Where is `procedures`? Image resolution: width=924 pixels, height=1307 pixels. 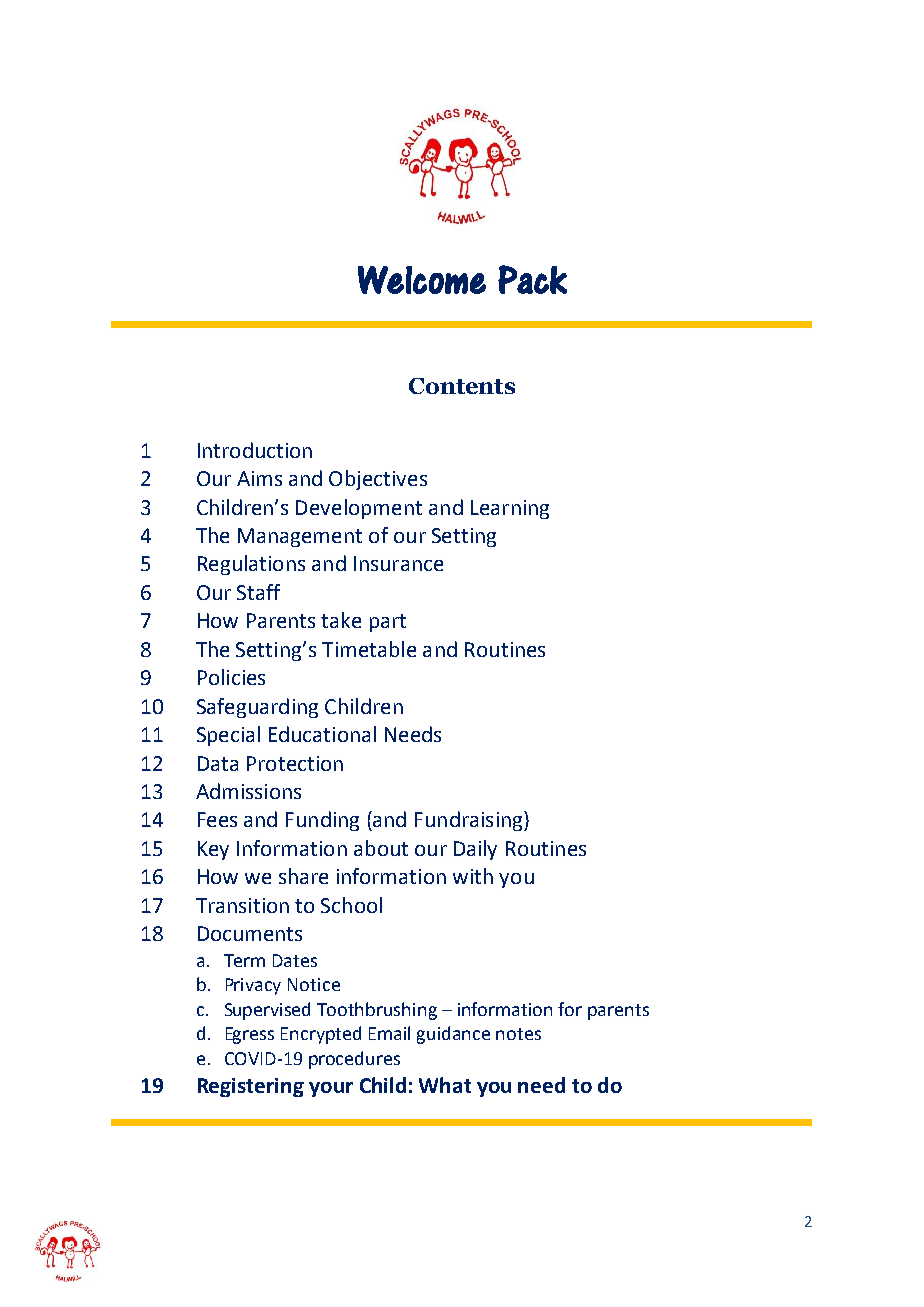 procedures is located at coordinates (354, 1060).
